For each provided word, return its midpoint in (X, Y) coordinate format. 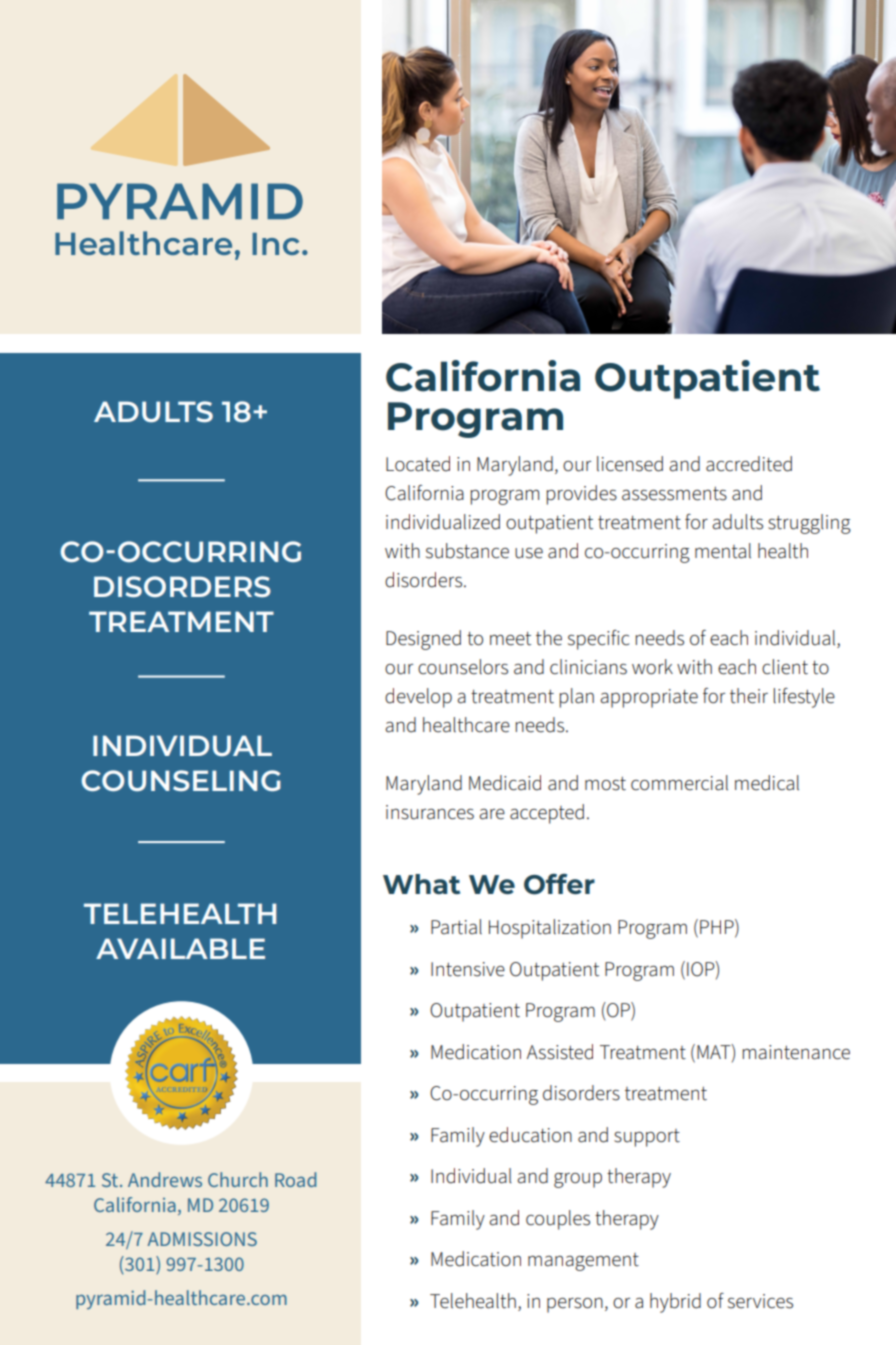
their (749, 696)
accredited (749, 464)
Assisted (560, 1052)
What (421, 884)
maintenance (796, 1052)
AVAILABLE (180, 948)
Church (238, 1179)
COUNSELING (181, 780)
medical (767, 783)
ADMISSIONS (202, 1239)
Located (418, 464)
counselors (463, 667)
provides (581, 495)
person (575, 1305)
